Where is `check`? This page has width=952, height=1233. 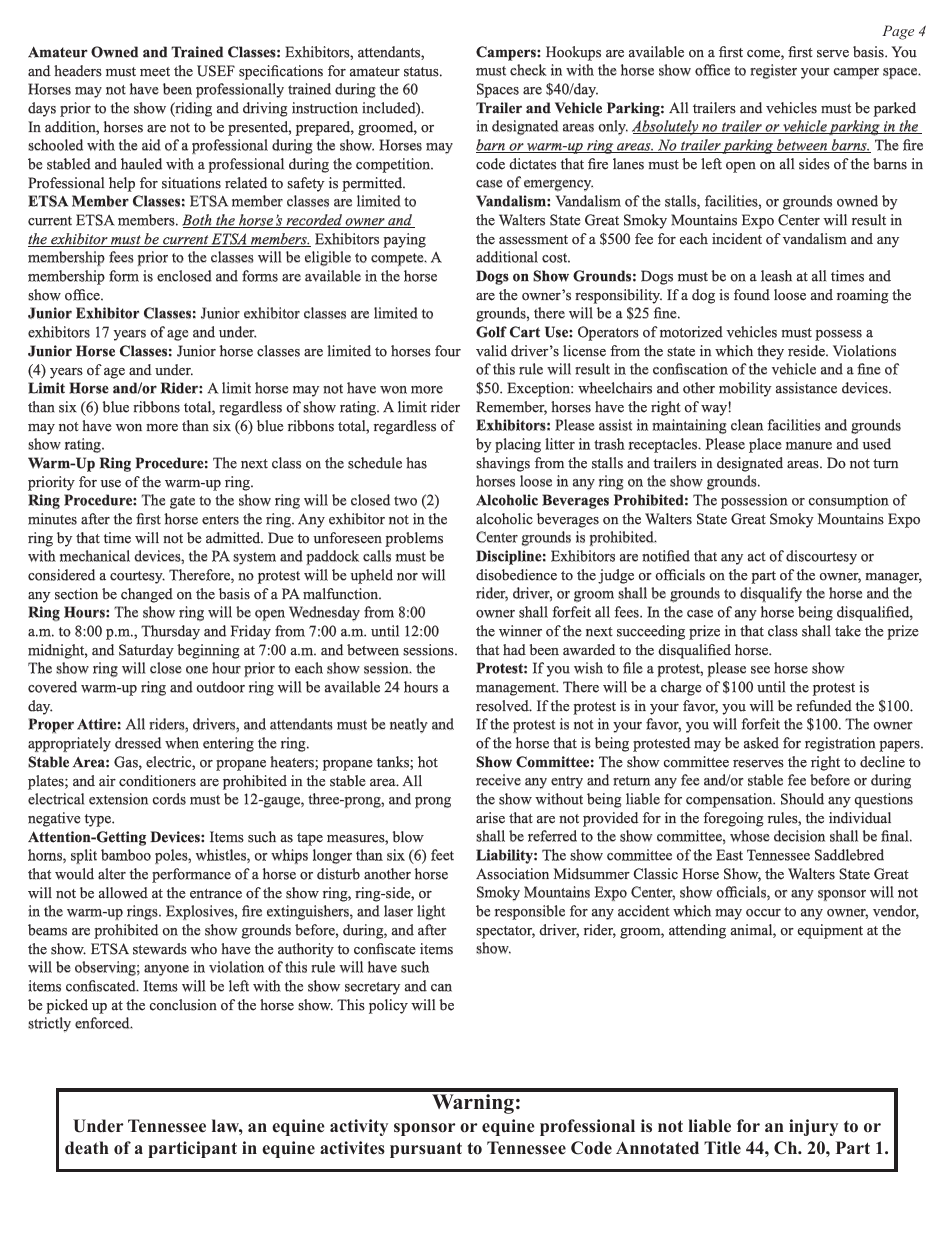
check is located at coordinates (528, 70).
